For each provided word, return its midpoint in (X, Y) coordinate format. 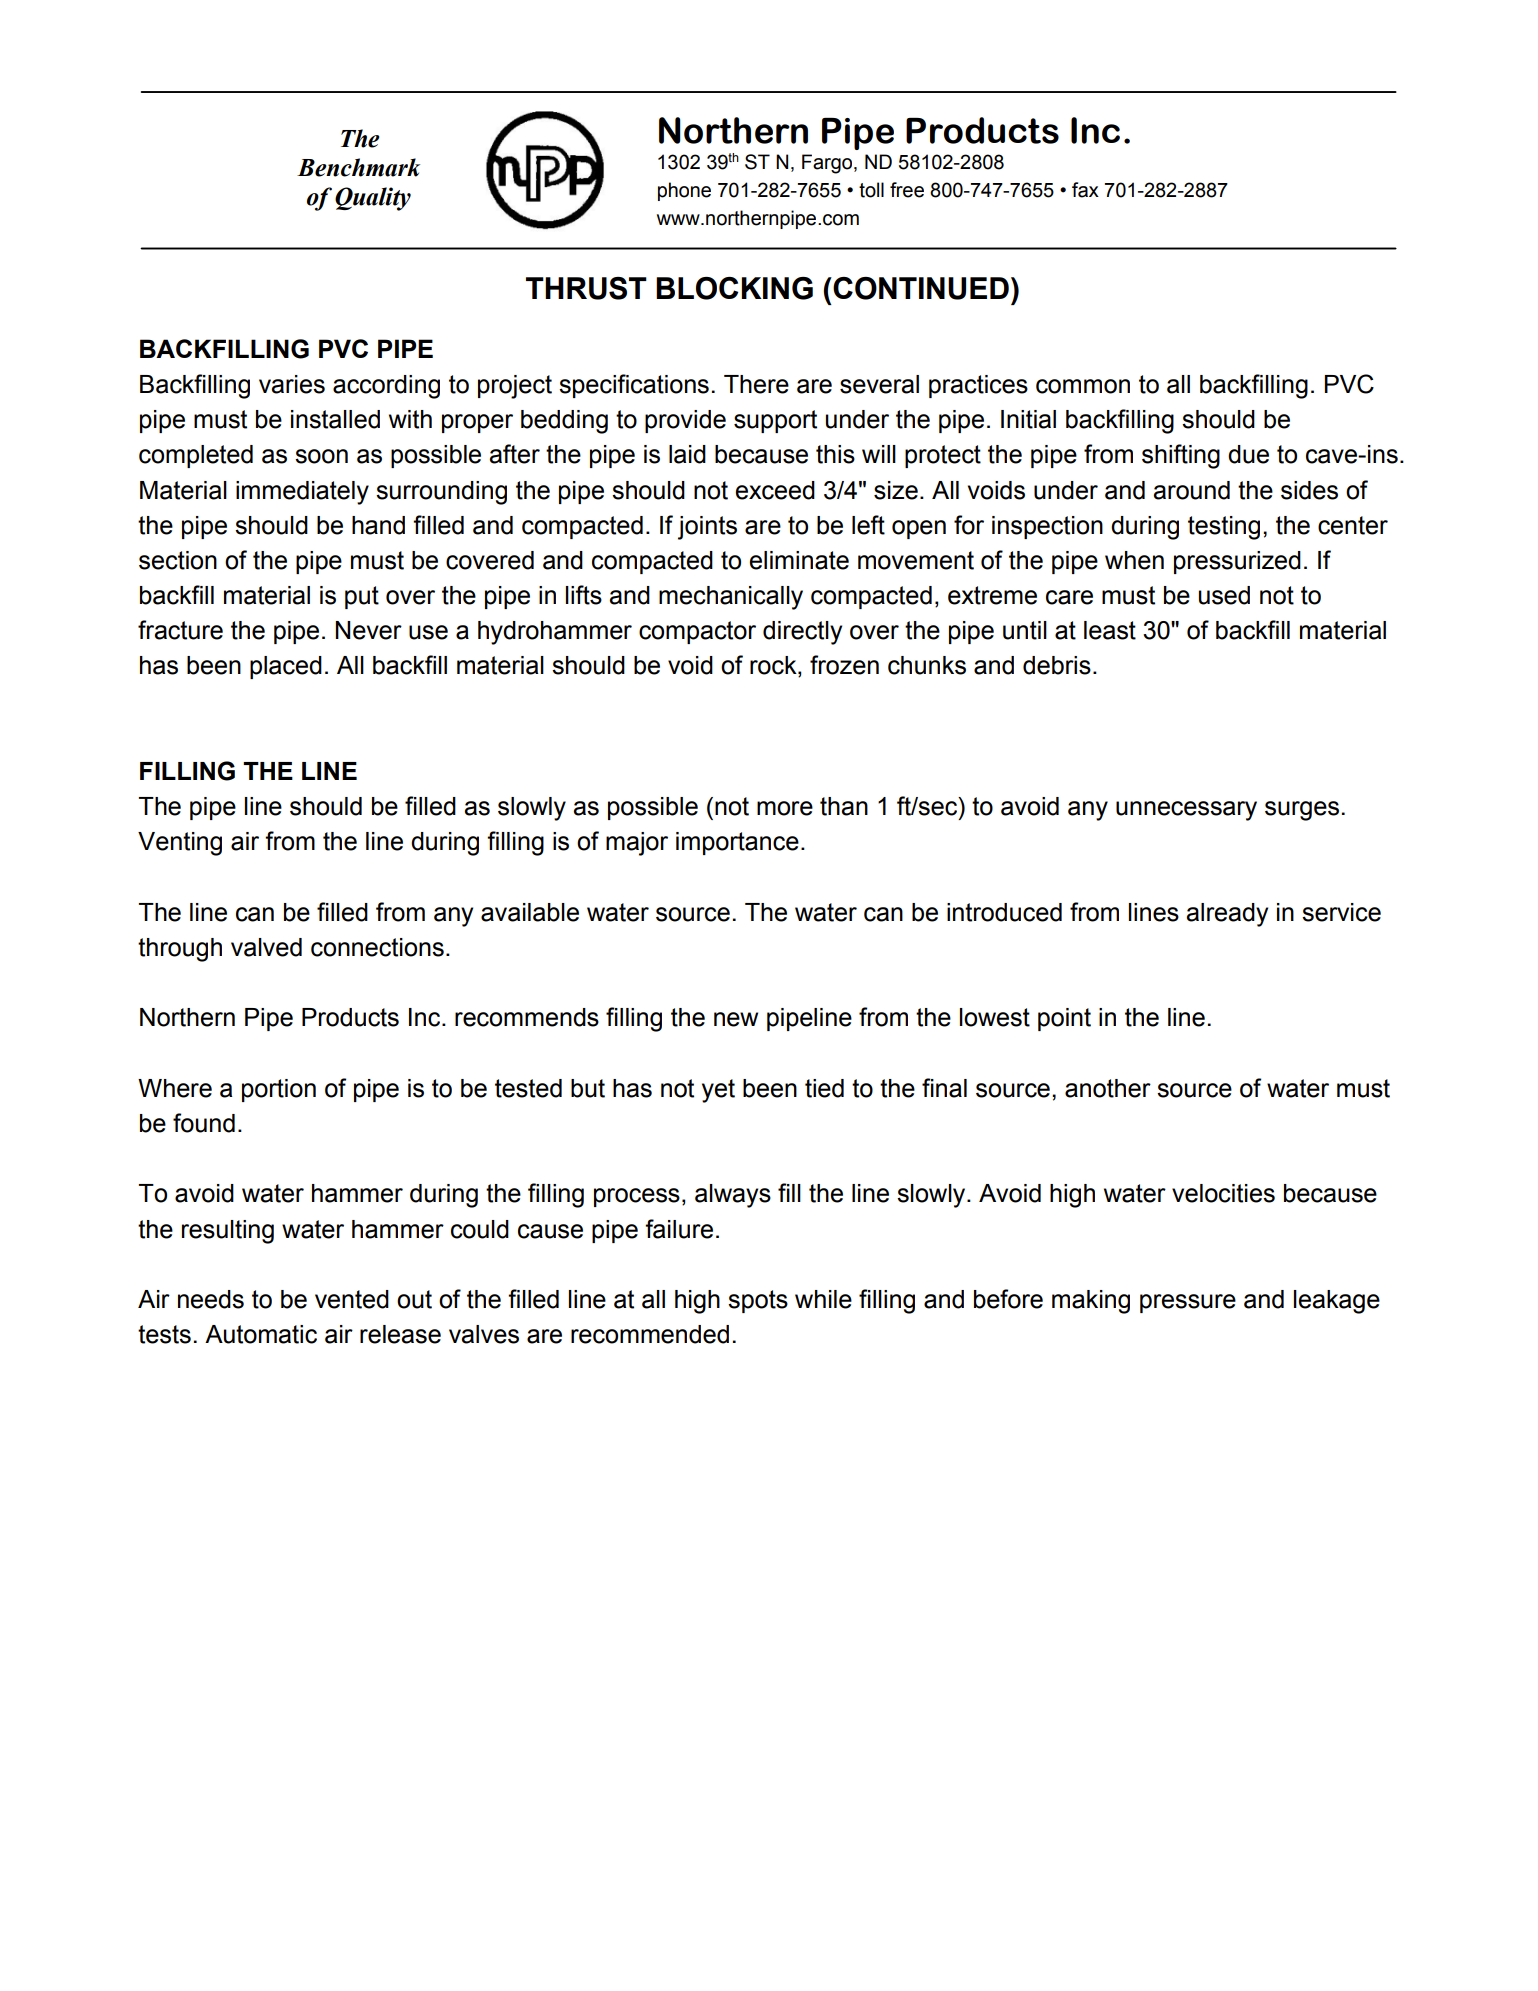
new (736, 1019)
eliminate (799, 560)
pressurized (1237, 562)
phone (684, 191)
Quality (373, 199)
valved (266, 947)
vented (352, 1299)
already (1227, 915)
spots (758, 1301)
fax (1085, 190)
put (362, 597)
